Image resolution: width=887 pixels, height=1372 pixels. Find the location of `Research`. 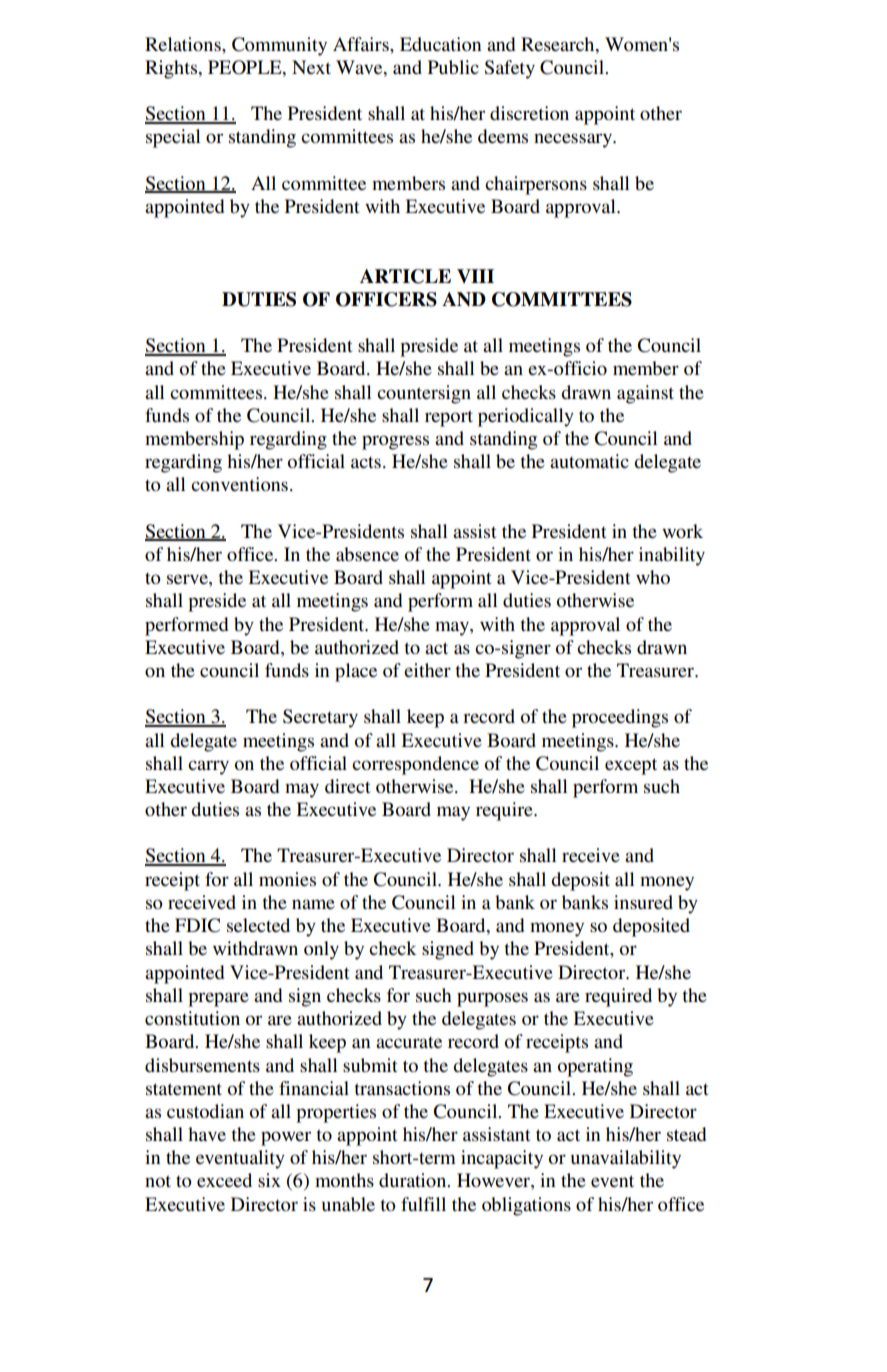

Research is located at coordinates (559, 44).
